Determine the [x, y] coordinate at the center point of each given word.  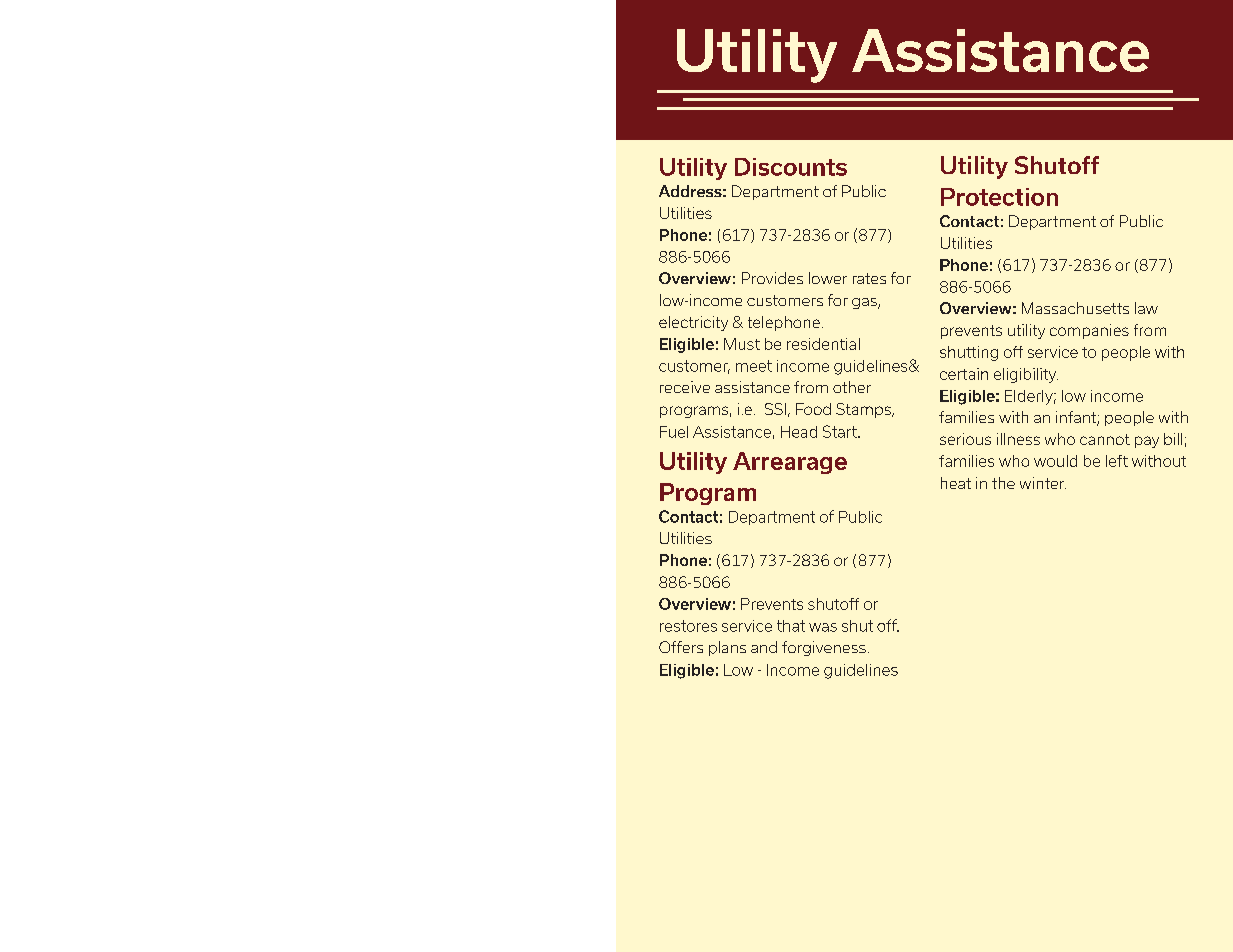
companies [1089, 331]
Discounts [791, 167]
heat [956, 483]
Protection [999, 197]
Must [742, 344]
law [1146, 308]
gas [865, 303]
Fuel [674, 432]
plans [727, 648]
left [1117, 461]
